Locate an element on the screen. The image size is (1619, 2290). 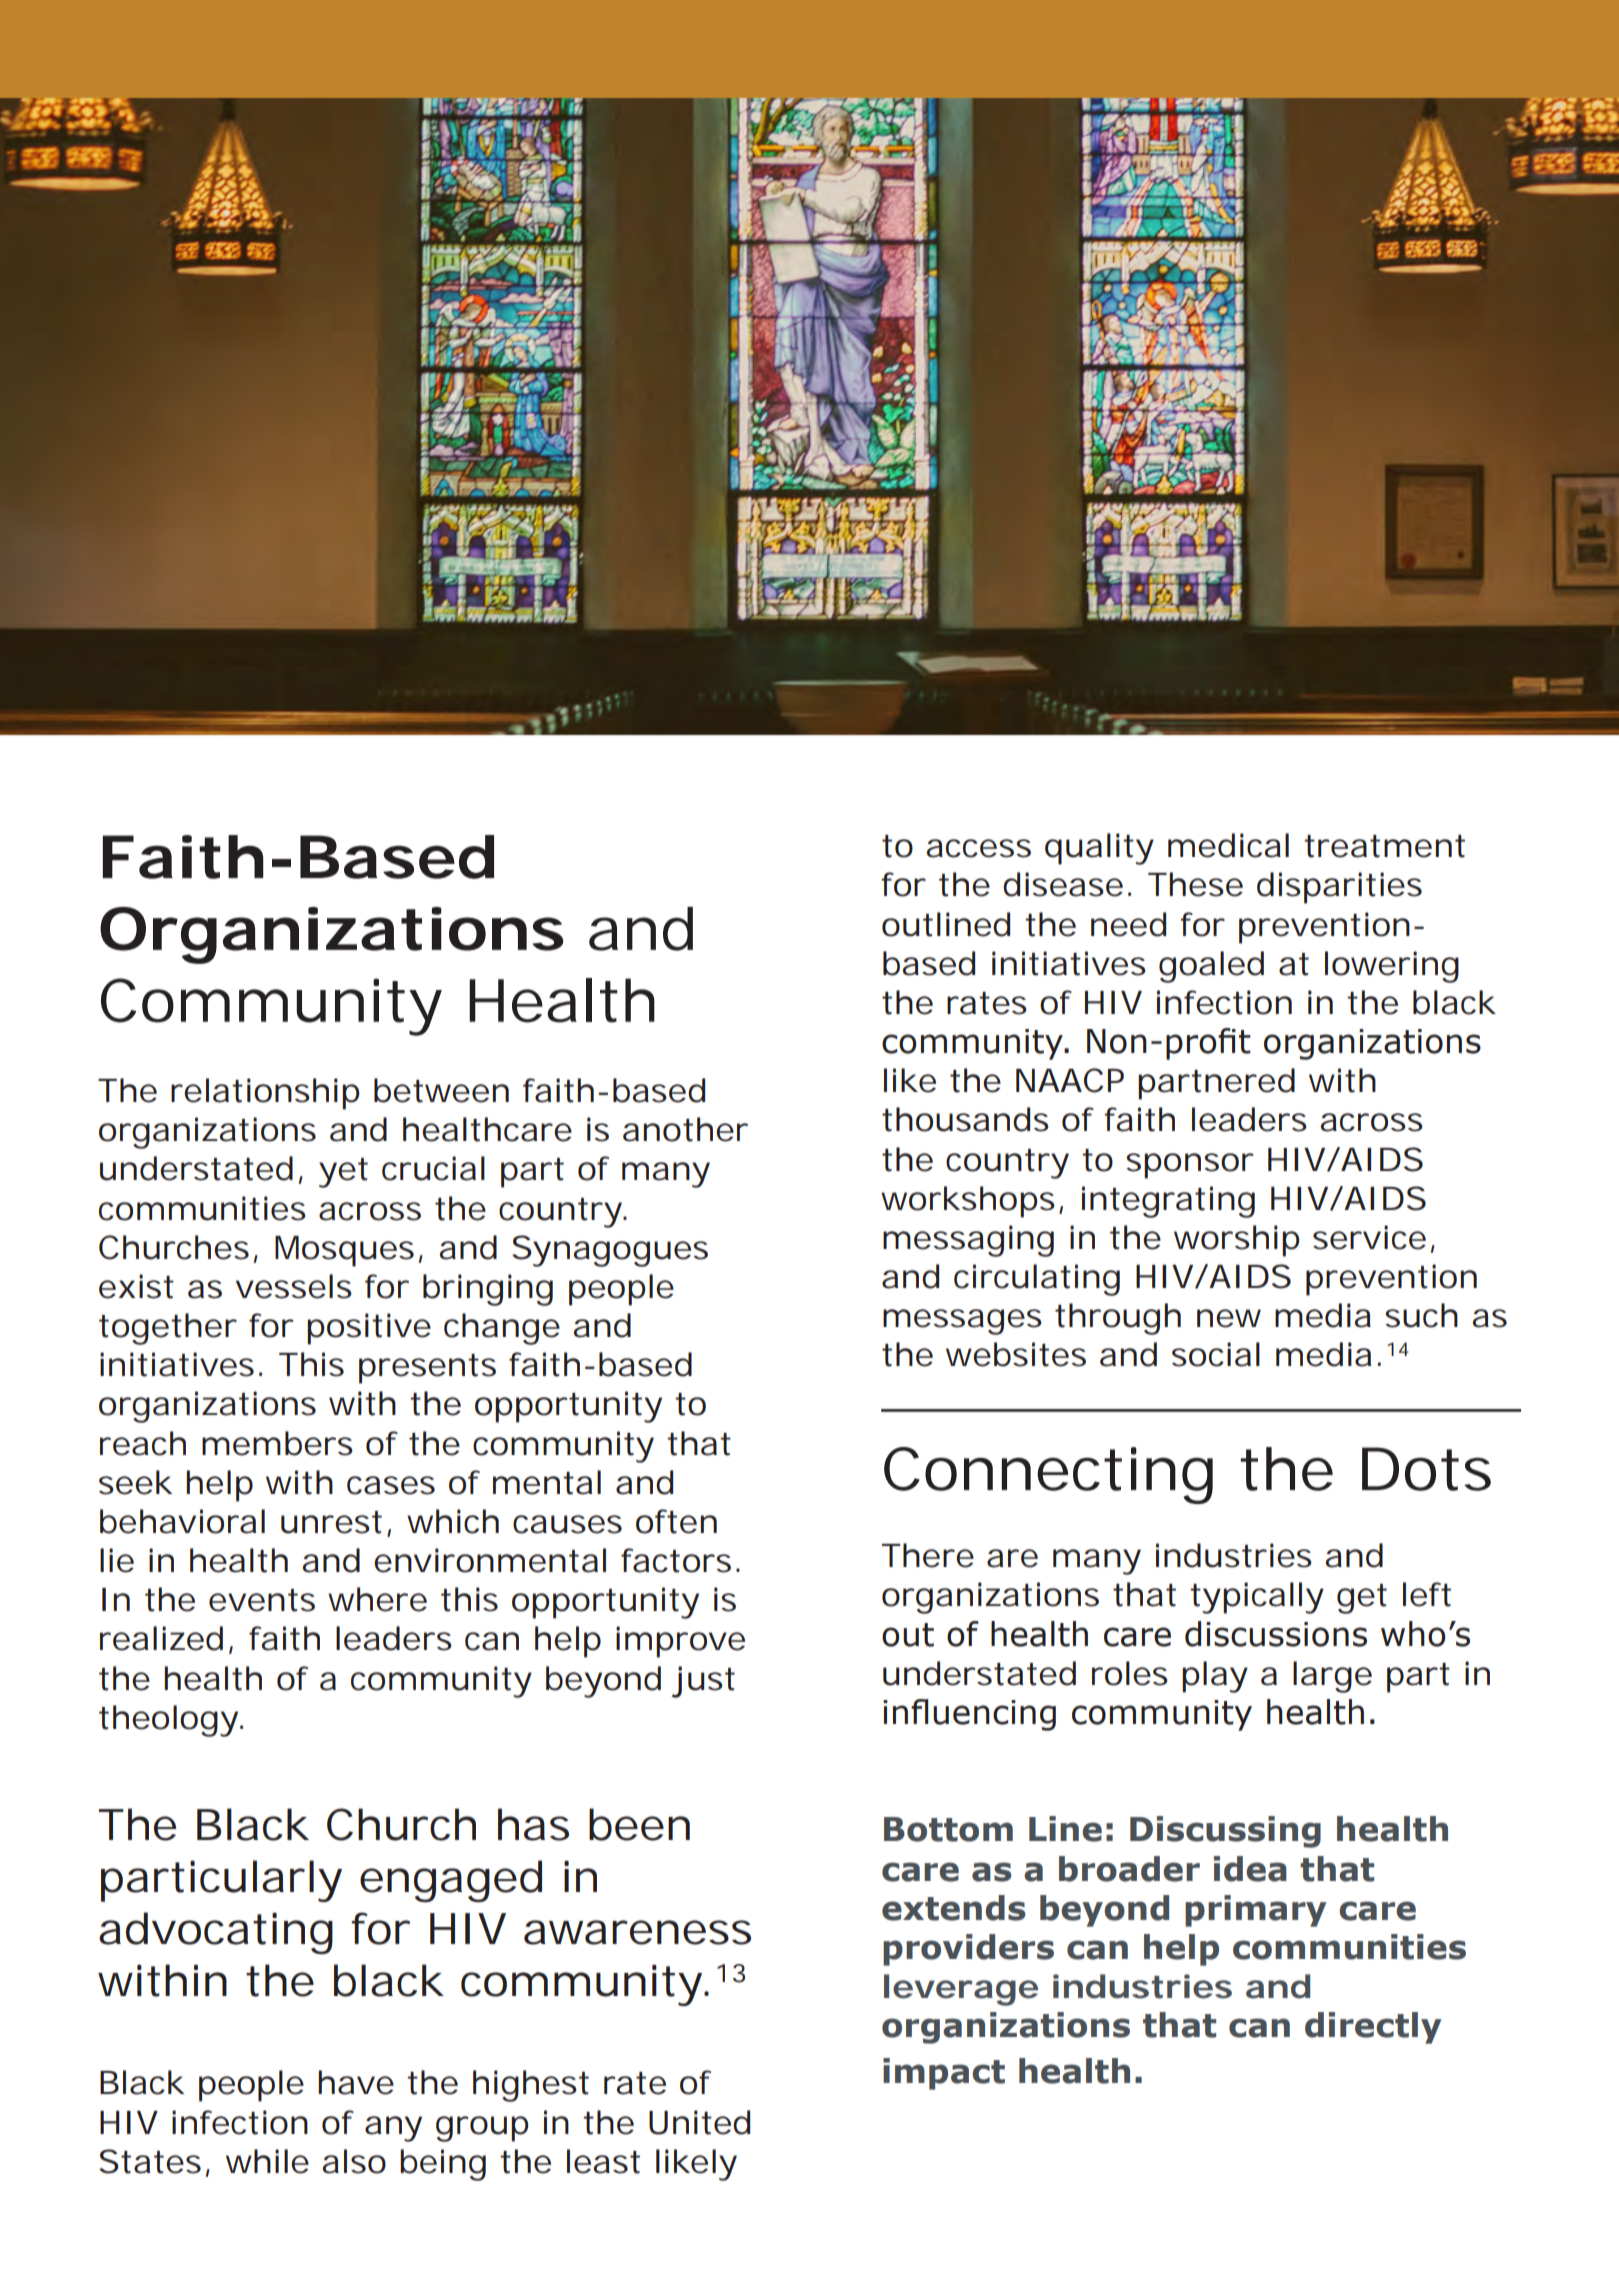
events is located at coordinates (262, 1600).
